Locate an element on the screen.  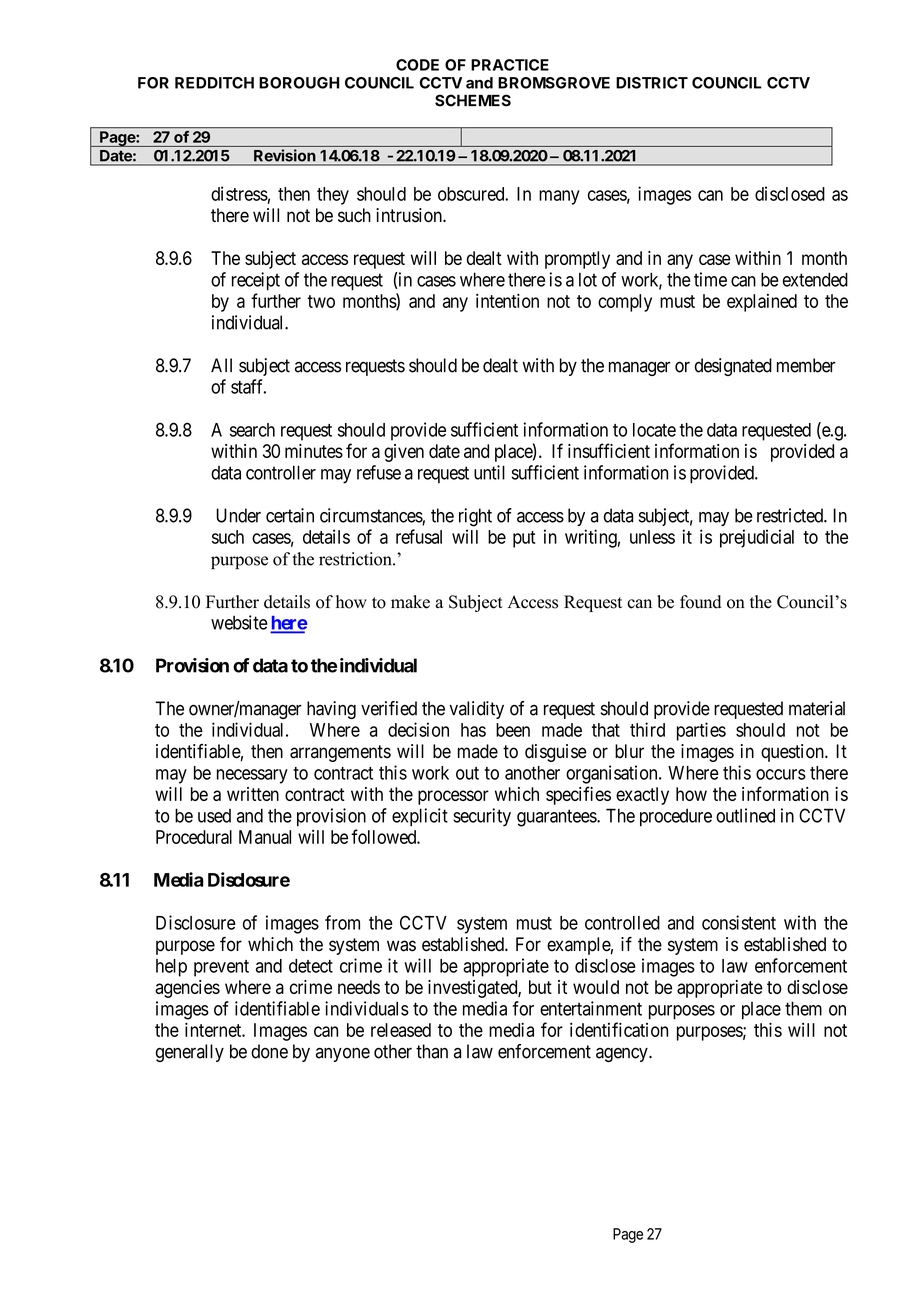
SCHEMES is located at coordinates (473, 100).
